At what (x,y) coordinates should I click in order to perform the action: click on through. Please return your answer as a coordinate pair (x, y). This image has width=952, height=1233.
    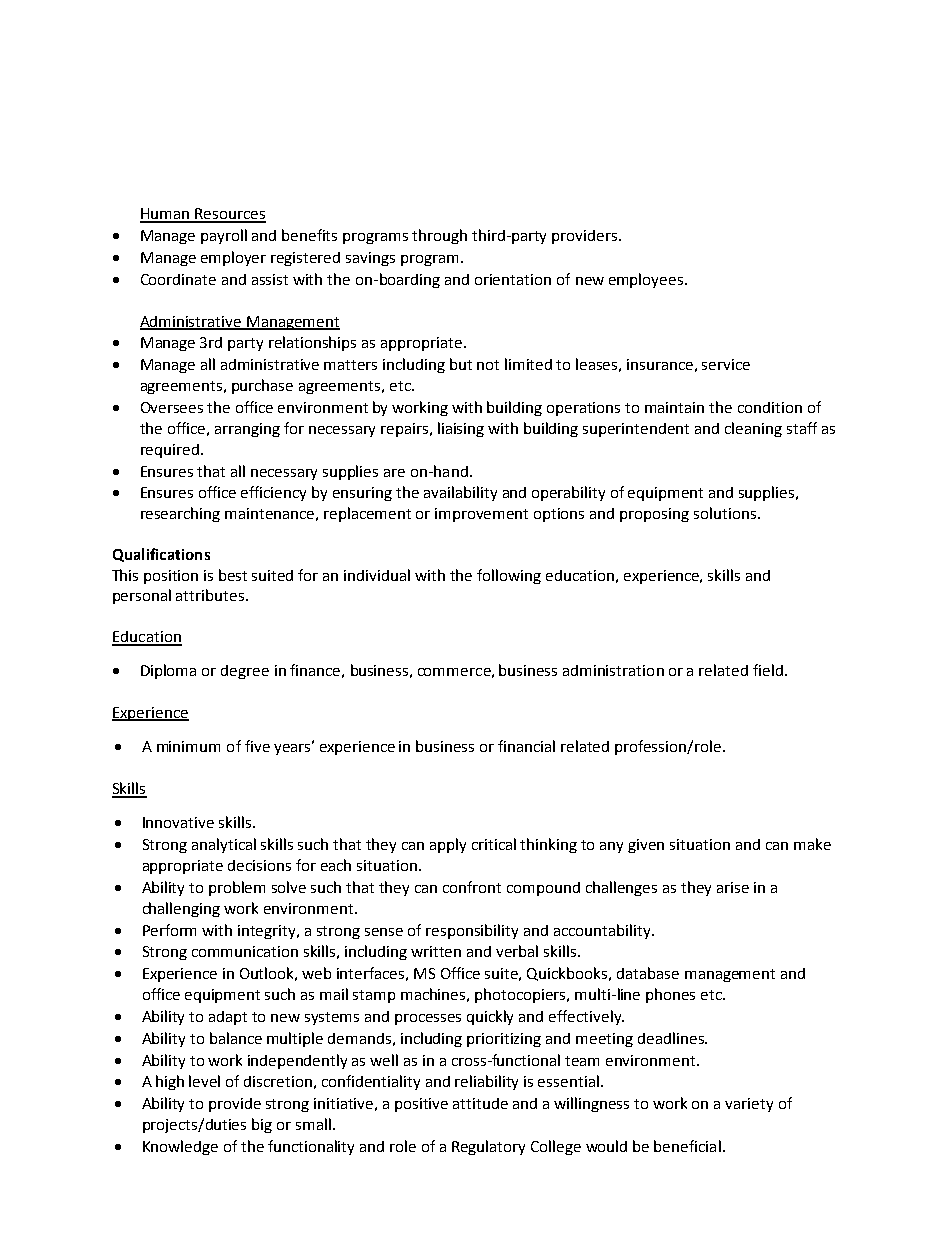
    Looking at the image, I should click on (439, 236).
